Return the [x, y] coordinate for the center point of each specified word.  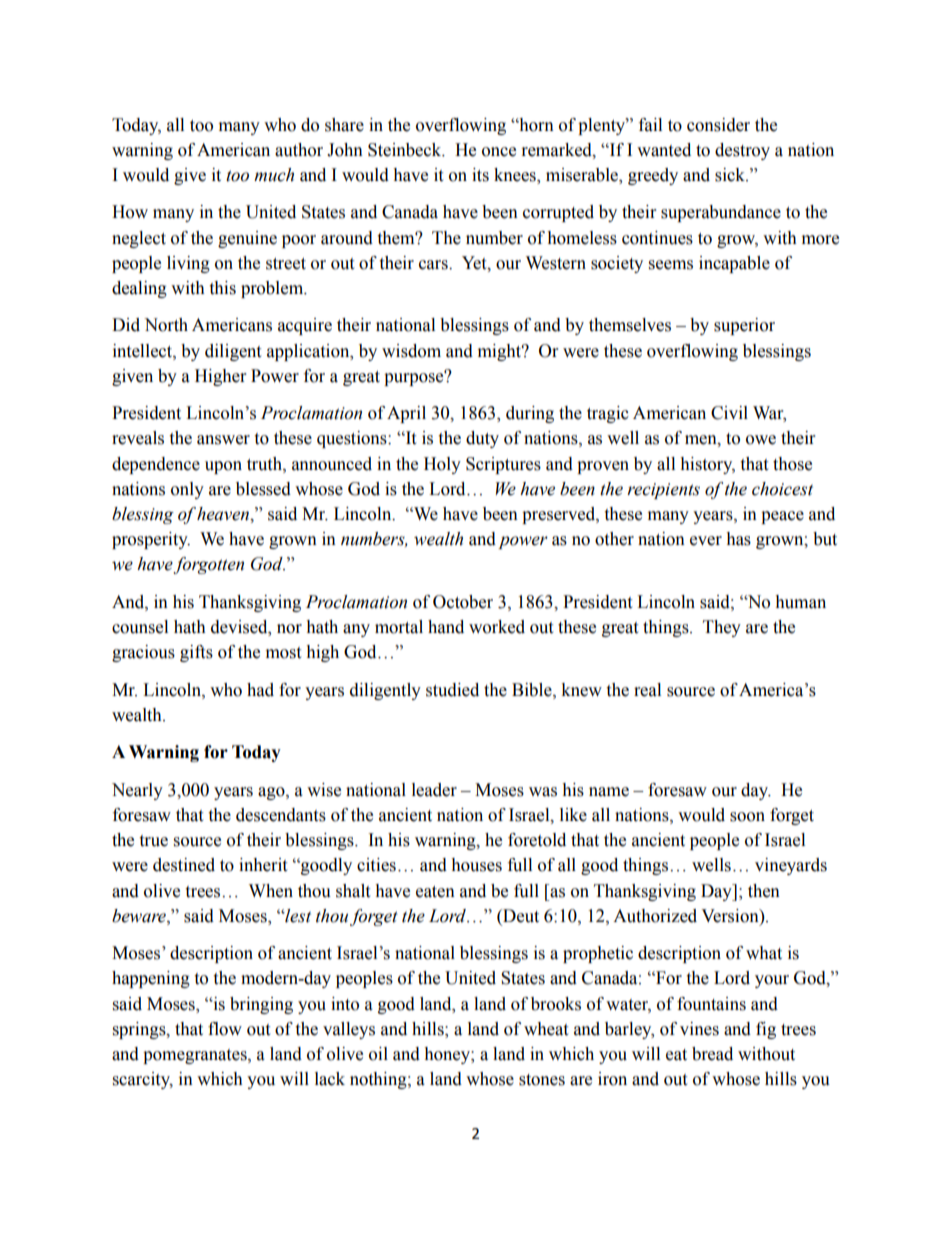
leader [434, 790]
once [499, 152]
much [274, 175]
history [707, 465]
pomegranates [196, 1056]
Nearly [137, 791]
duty [482, 439]
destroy [742, 151]
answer [223, 440]
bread [712, 1054]
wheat [546, 1029]
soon [747, 817]
